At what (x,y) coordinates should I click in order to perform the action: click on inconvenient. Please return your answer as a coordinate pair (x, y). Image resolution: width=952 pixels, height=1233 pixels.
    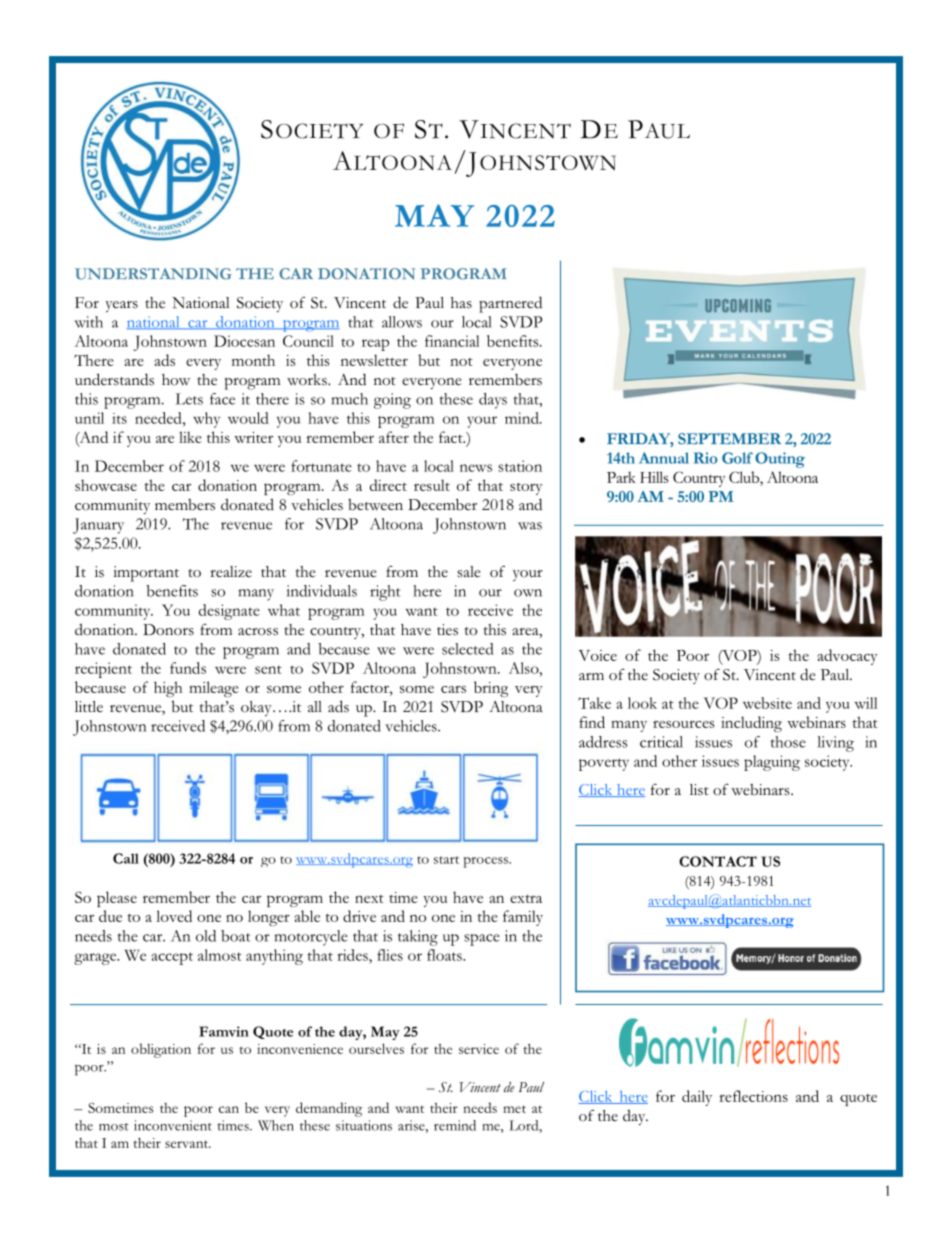
    Looking at the image, I should click on (173, 1125).
